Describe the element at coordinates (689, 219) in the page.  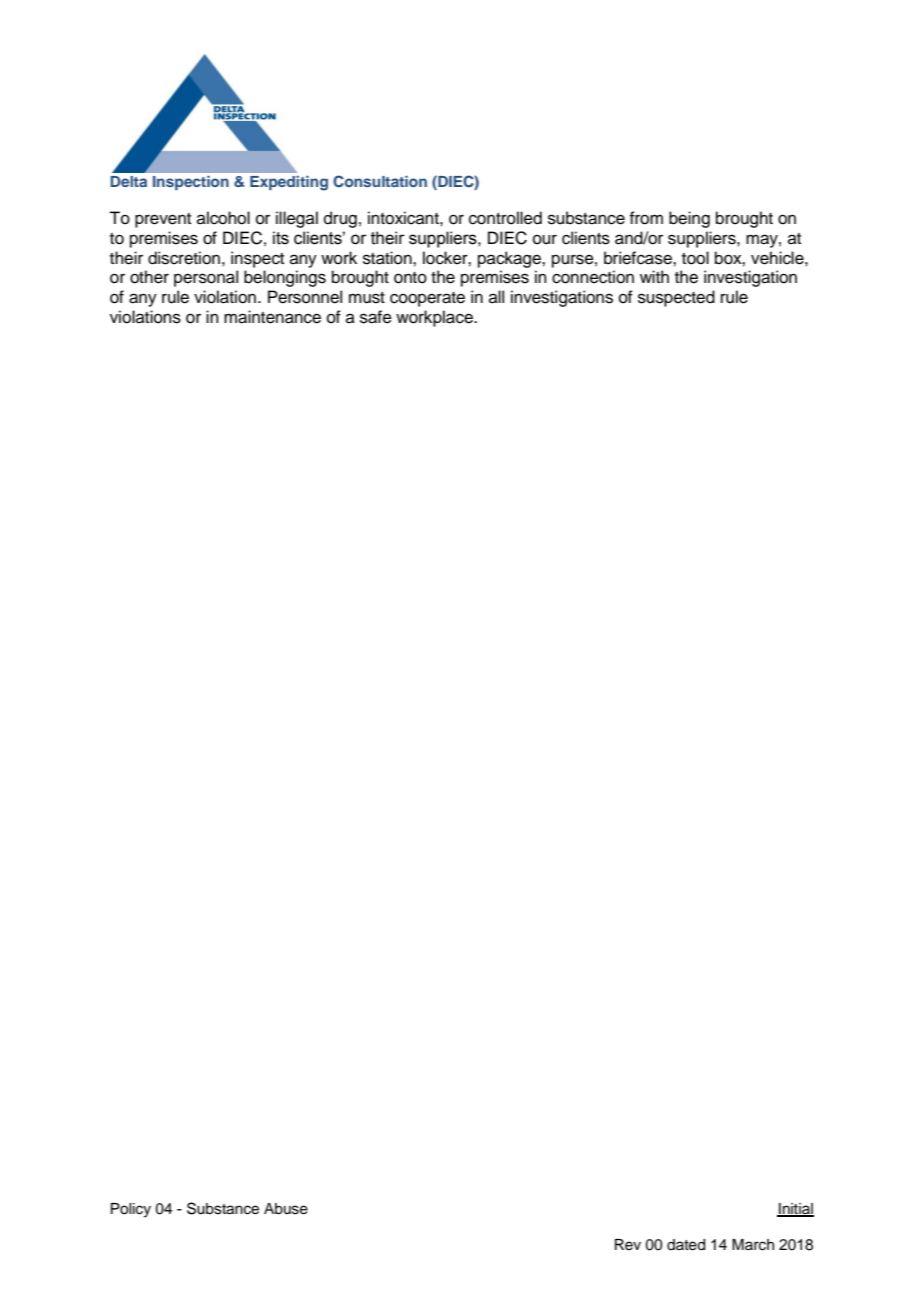
I see `being` at that location.
